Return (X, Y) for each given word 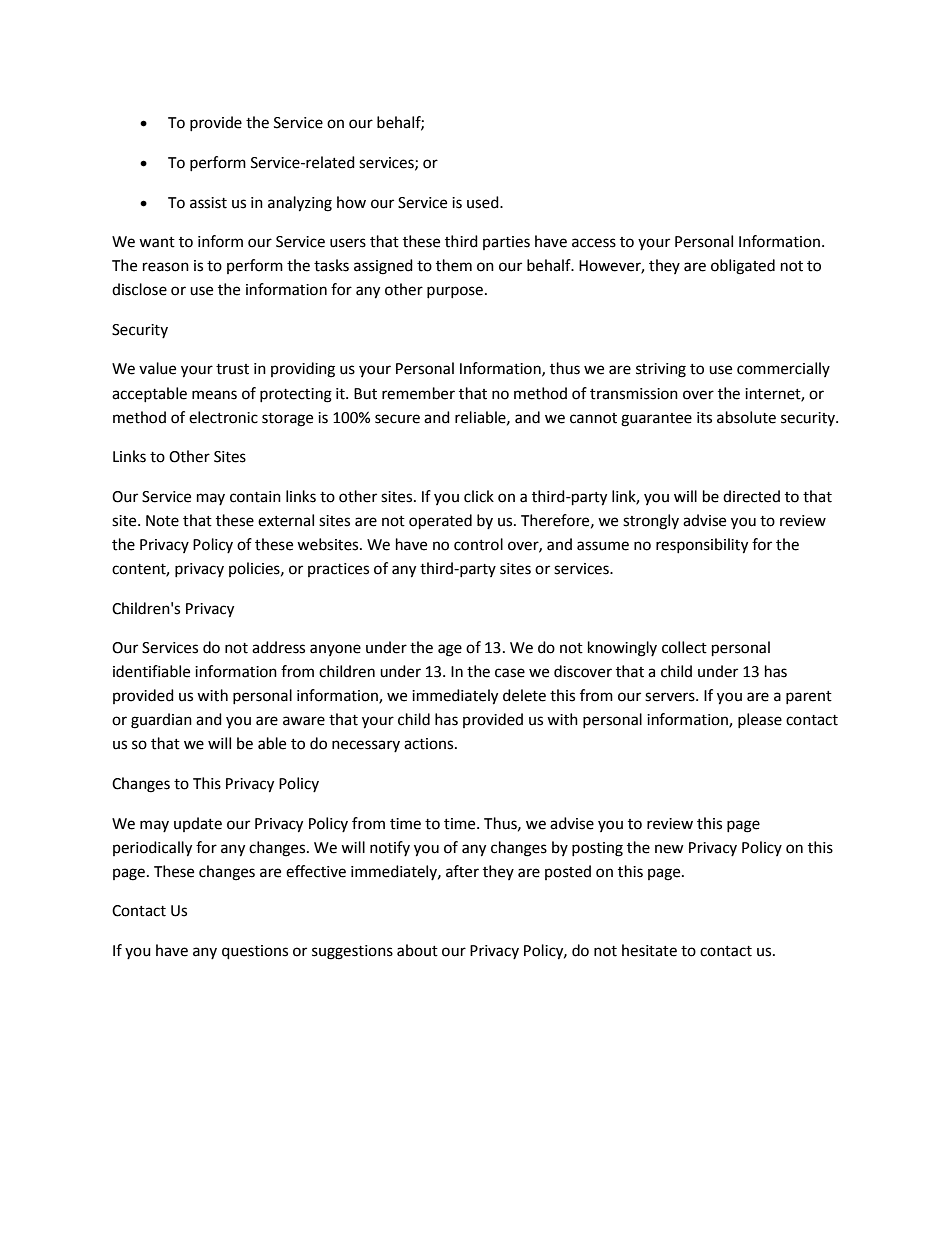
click (479, 496)
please (760, 720)
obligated (743, 267)
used (484, 202)
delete (524, 695)
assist (208, 203)
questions (255, 952)
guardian (161, 721)
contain (255, 497)
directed (751, 496)
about (417, 950)
